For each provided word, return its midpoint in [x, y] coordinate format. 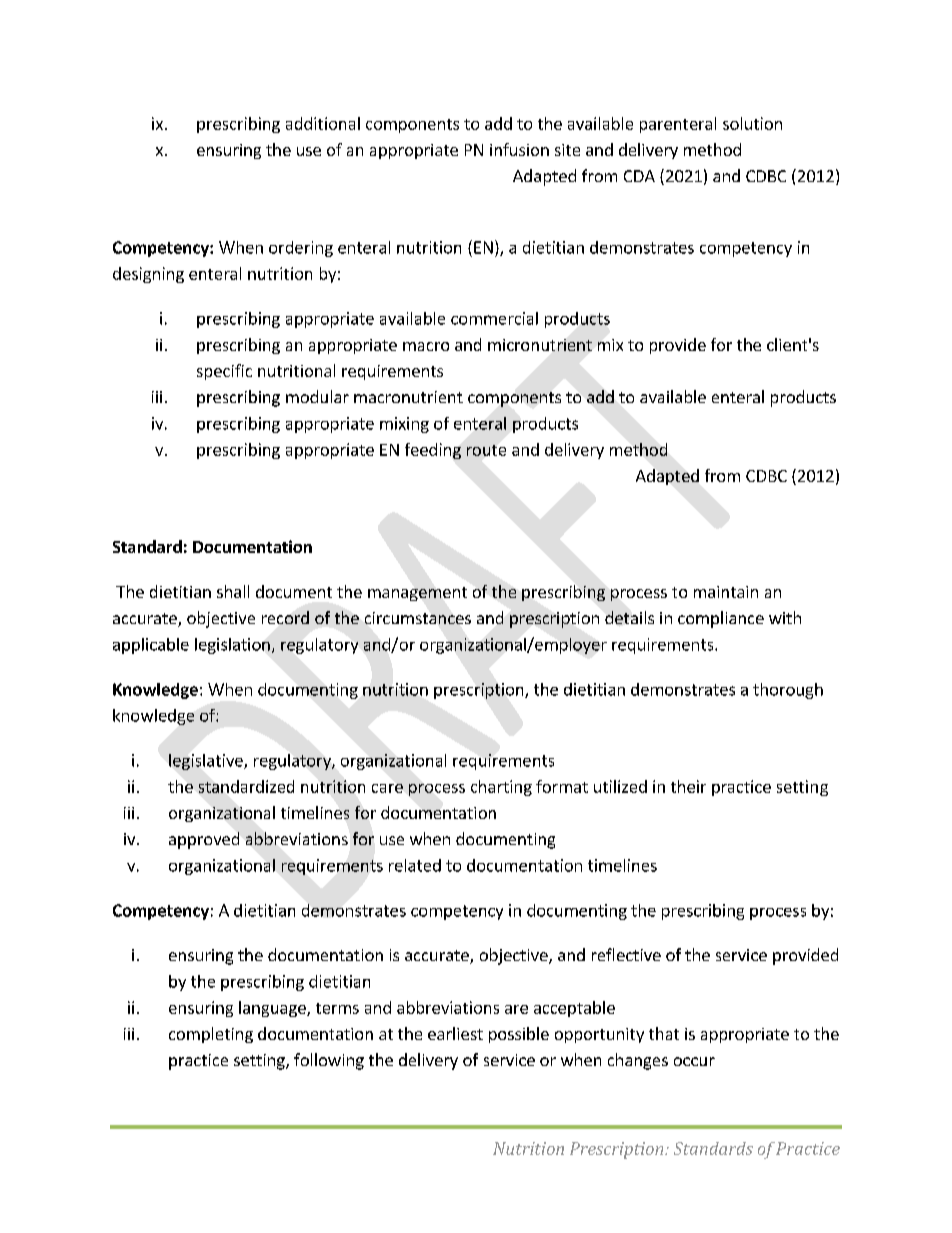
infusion [519, 149]
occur [694, 1061]
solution [752, 123]
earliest [455, 1033]
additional [323, 123]
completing [211, 1035]
